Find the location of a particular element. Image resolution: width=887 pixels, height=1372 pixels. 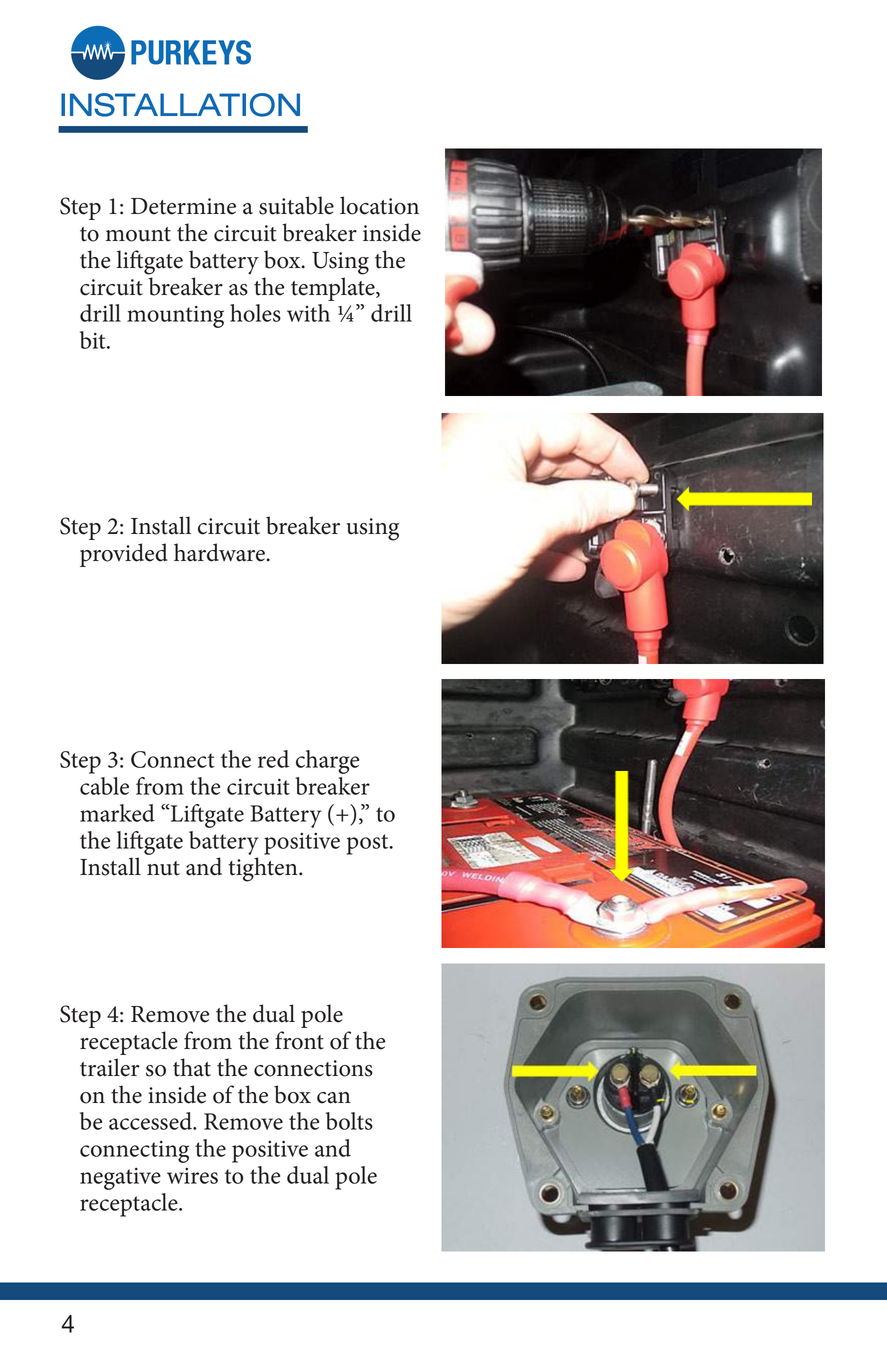

red is located at coordinates (273, 759).
